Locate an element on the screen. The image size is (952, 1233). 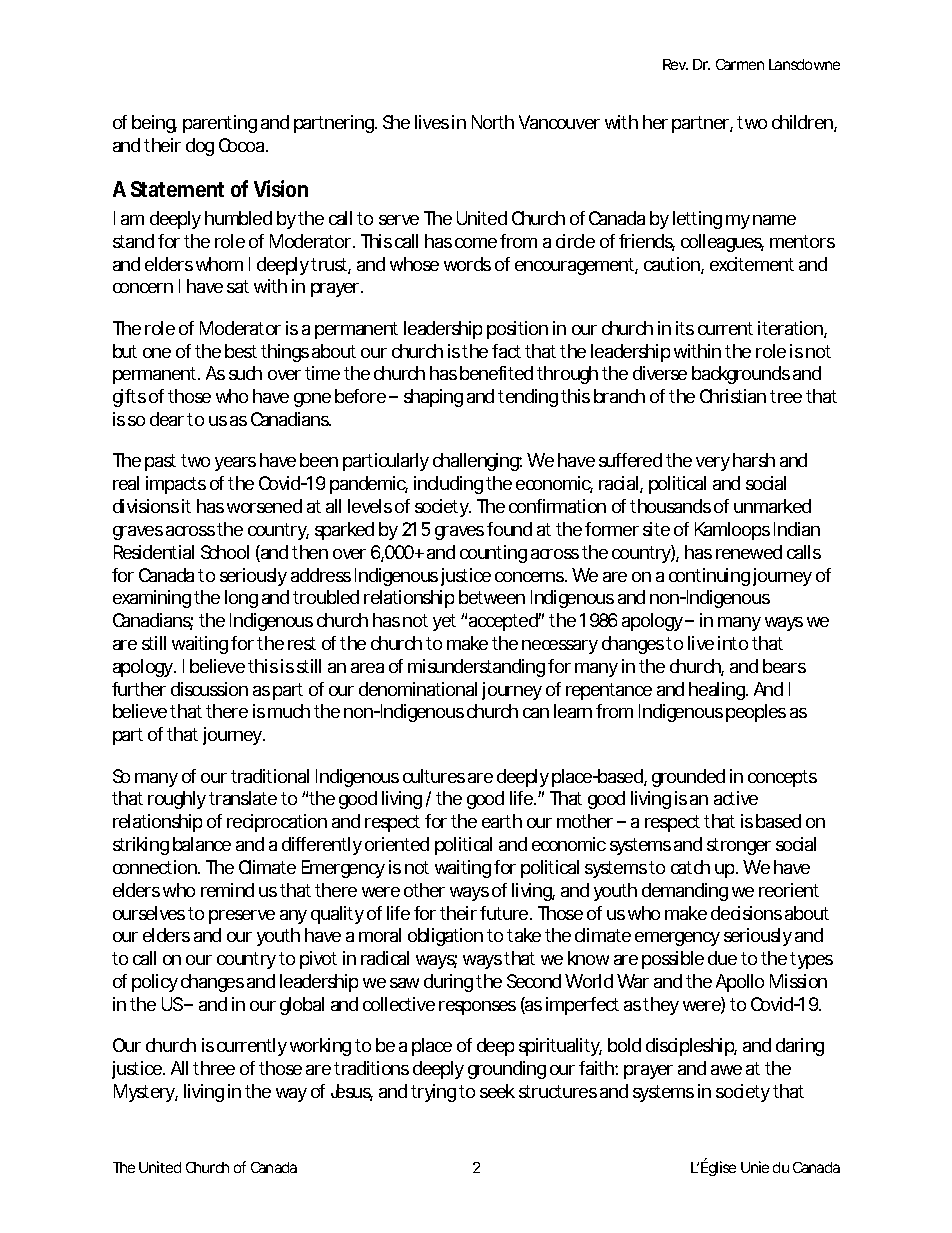
parenting is located at coordinates (220, 124).
